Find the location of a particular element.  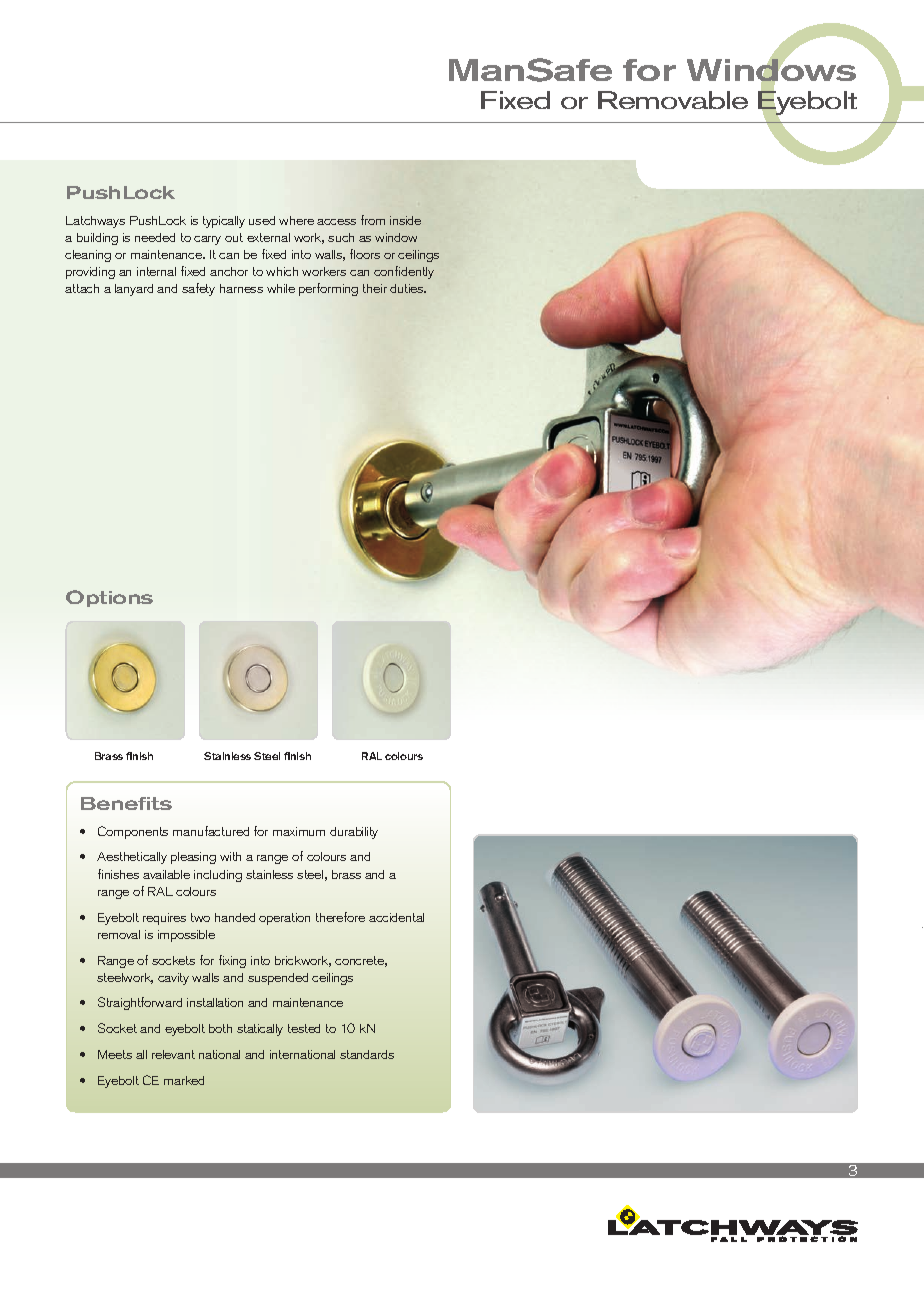

accidental is located at coordinates (396, 917).
